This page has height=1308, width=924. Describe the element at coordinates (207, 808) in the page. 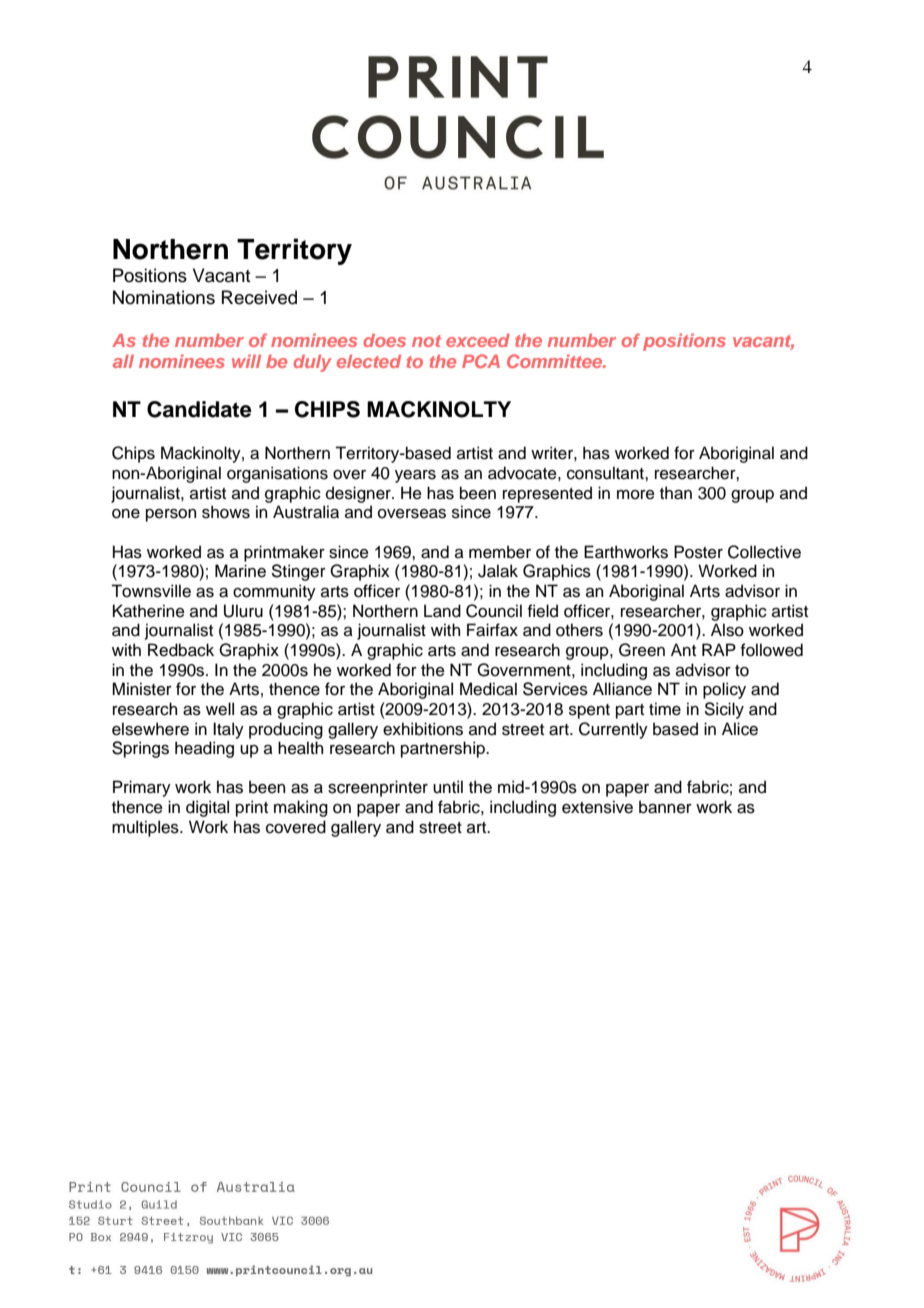

I see `digital` at that location.
